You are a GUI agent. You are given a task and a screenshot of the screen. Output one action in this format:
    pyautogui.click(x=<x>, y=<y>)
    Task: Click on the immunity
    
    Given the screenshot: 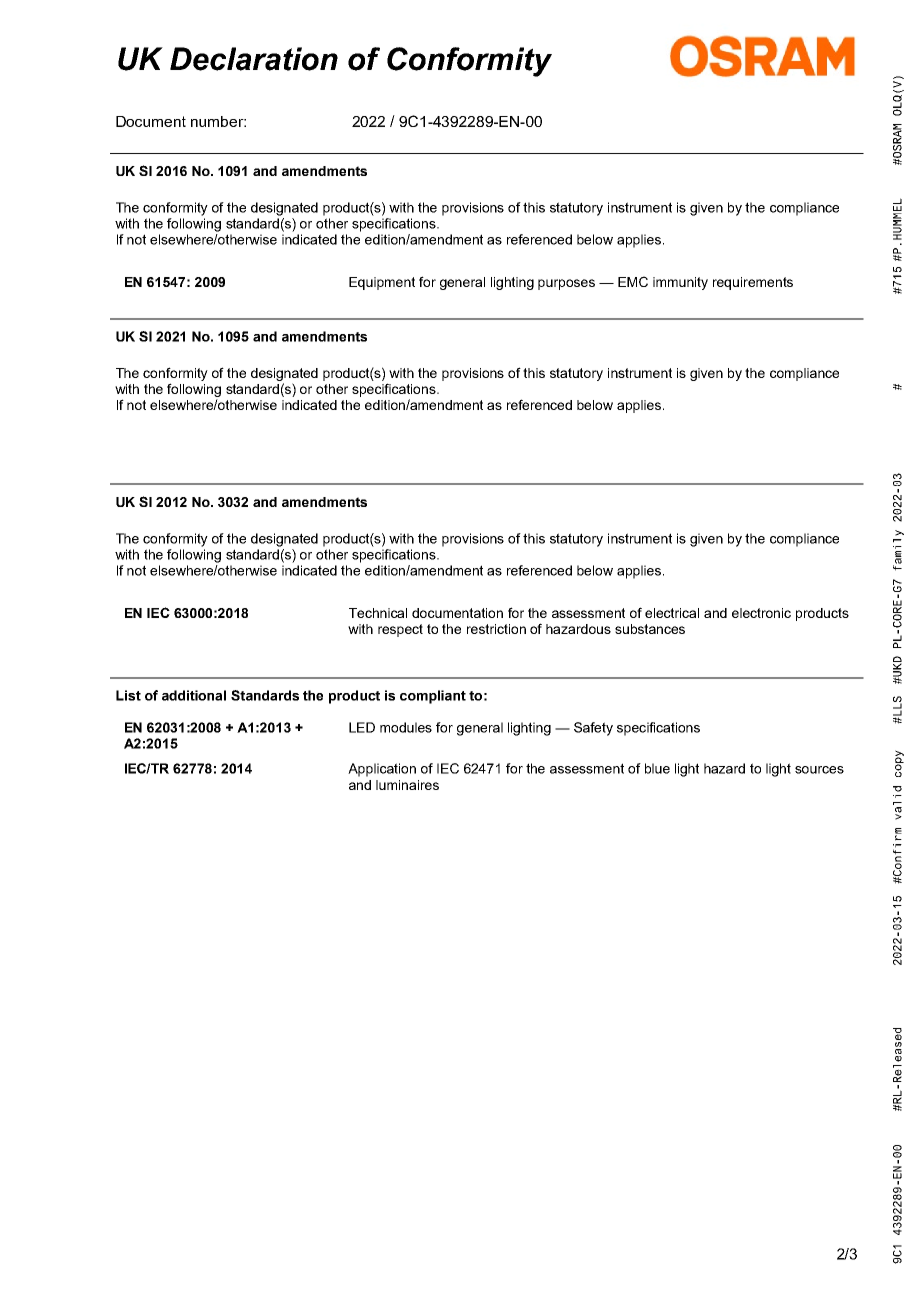 What is the action you would take?
    pyautogui.click(x=680, y=283)
